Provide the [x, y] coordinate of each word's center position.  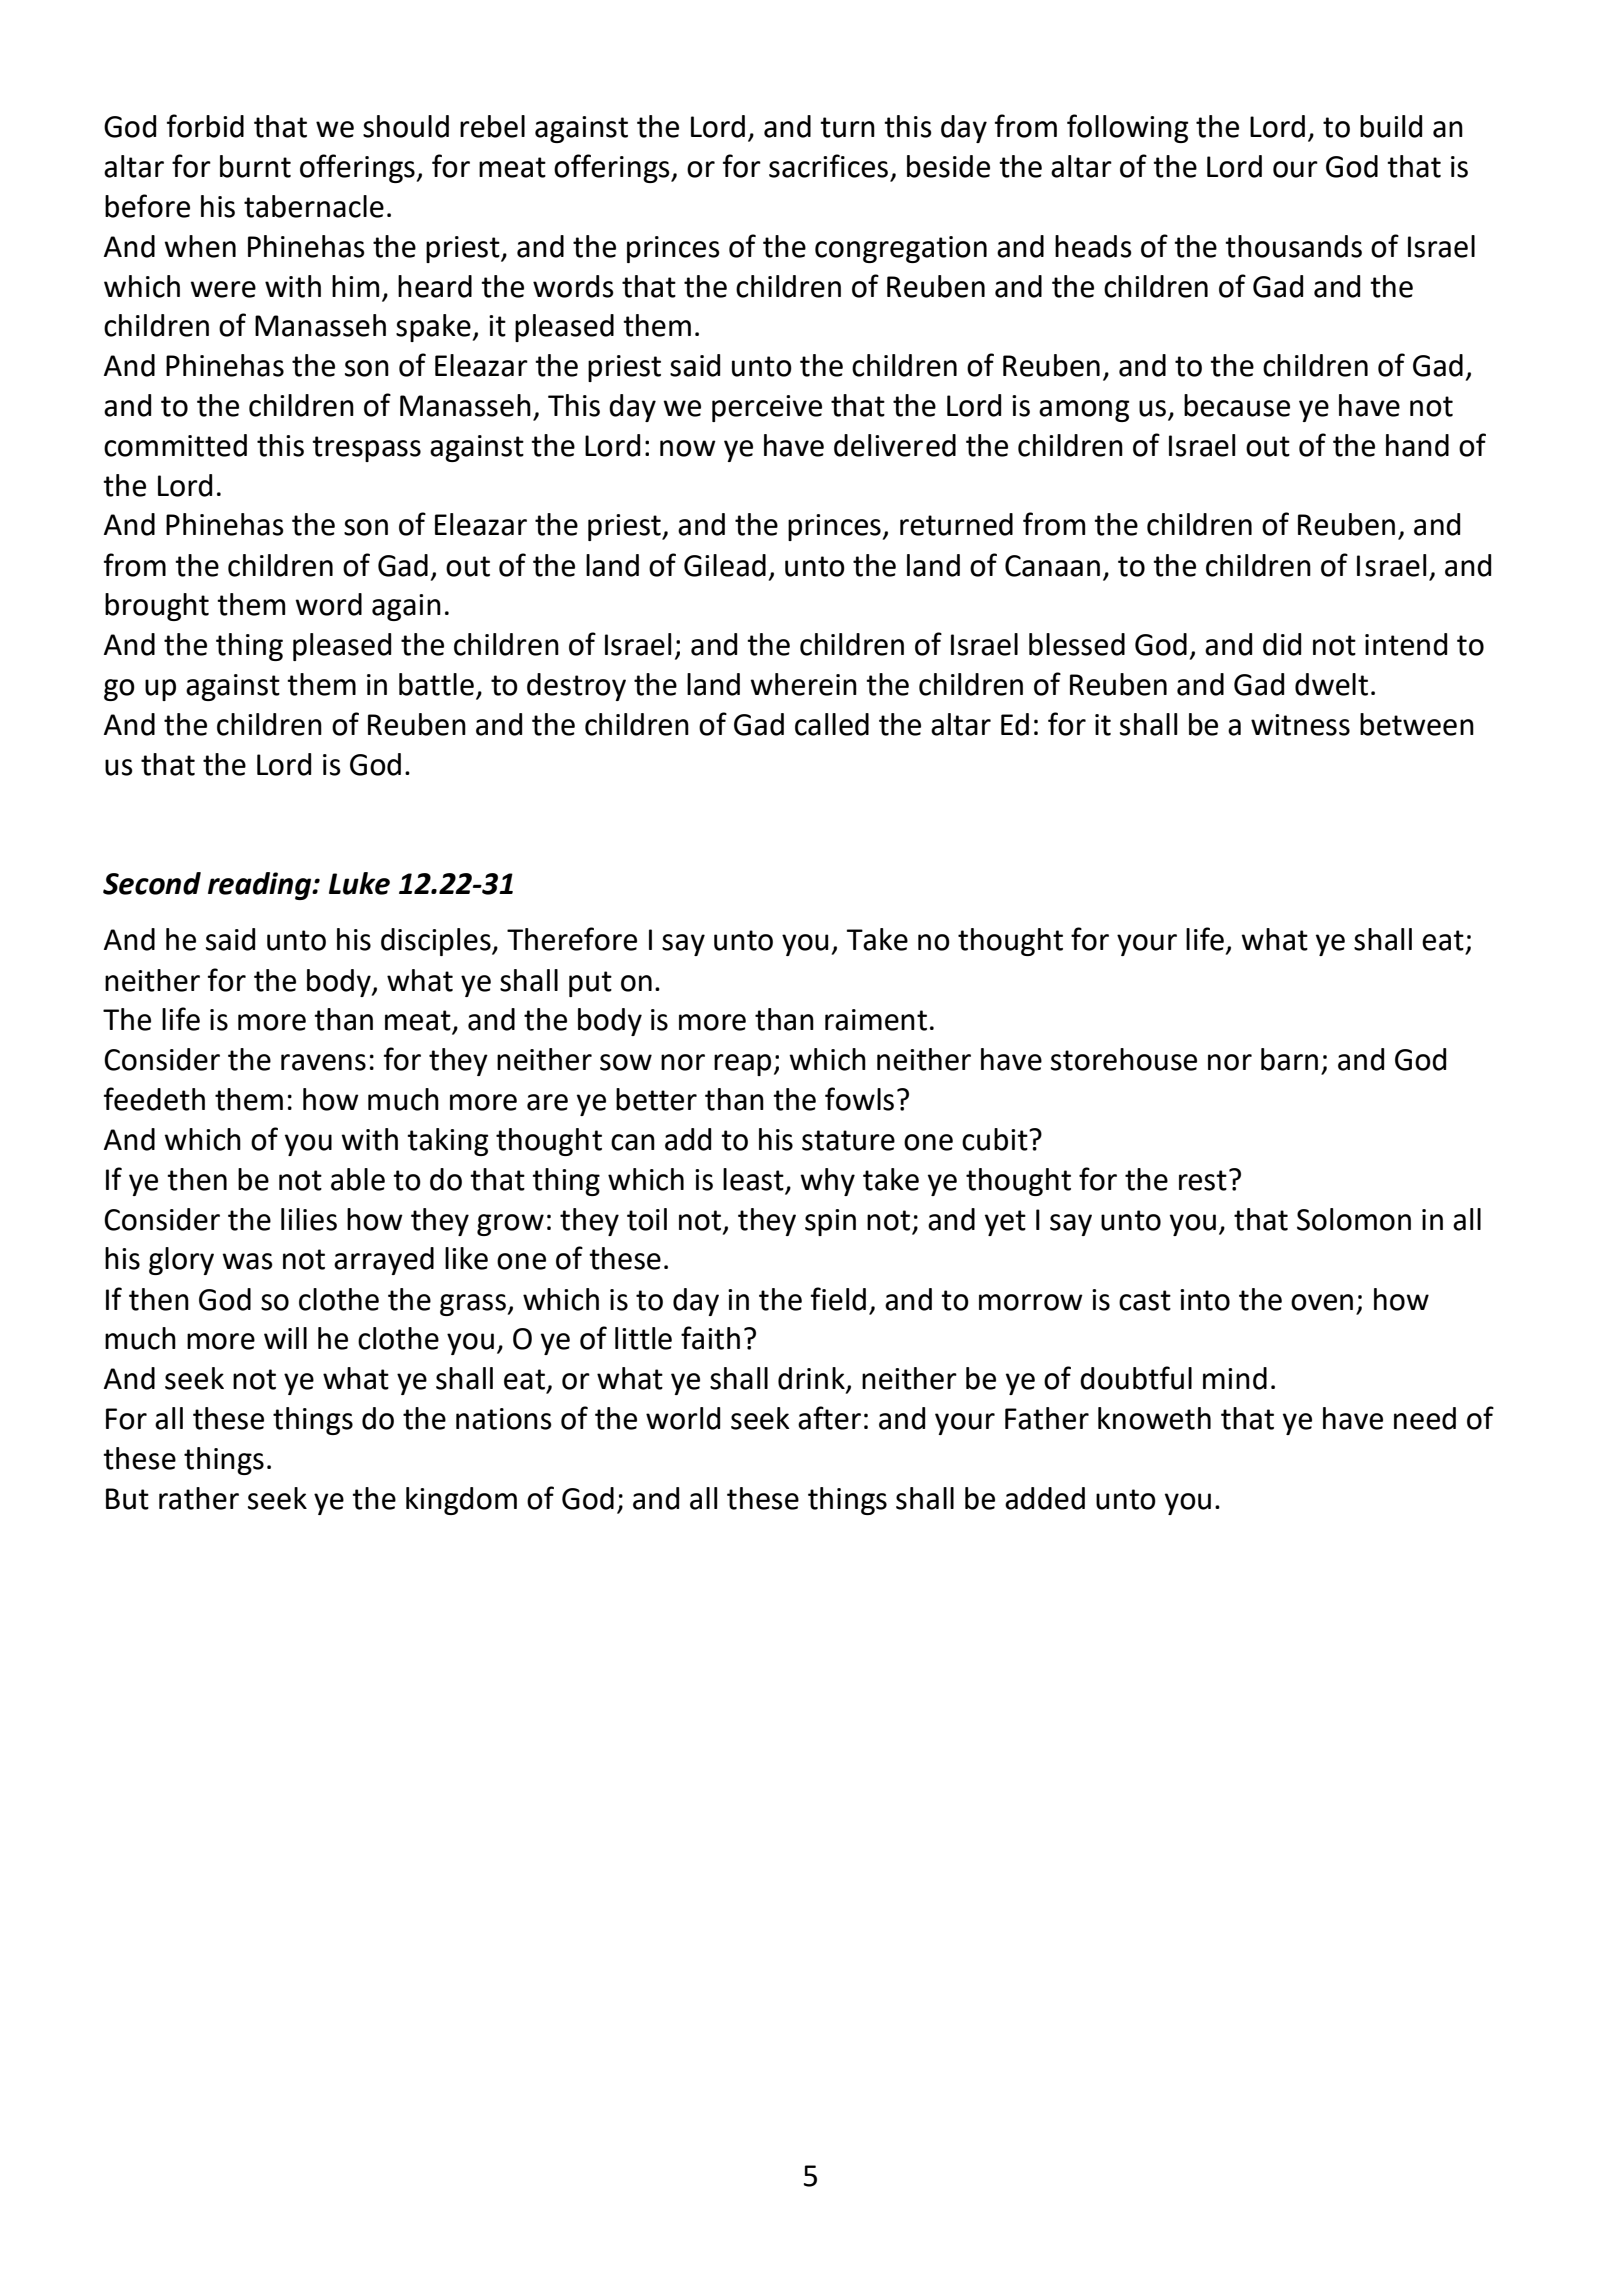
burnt [255, 166]
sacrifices [828, 166]
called [832, 724]
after [829, 1418]
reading [261, 886]
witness [1300, 725]
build [1391, 126]
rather [199, 1498]
